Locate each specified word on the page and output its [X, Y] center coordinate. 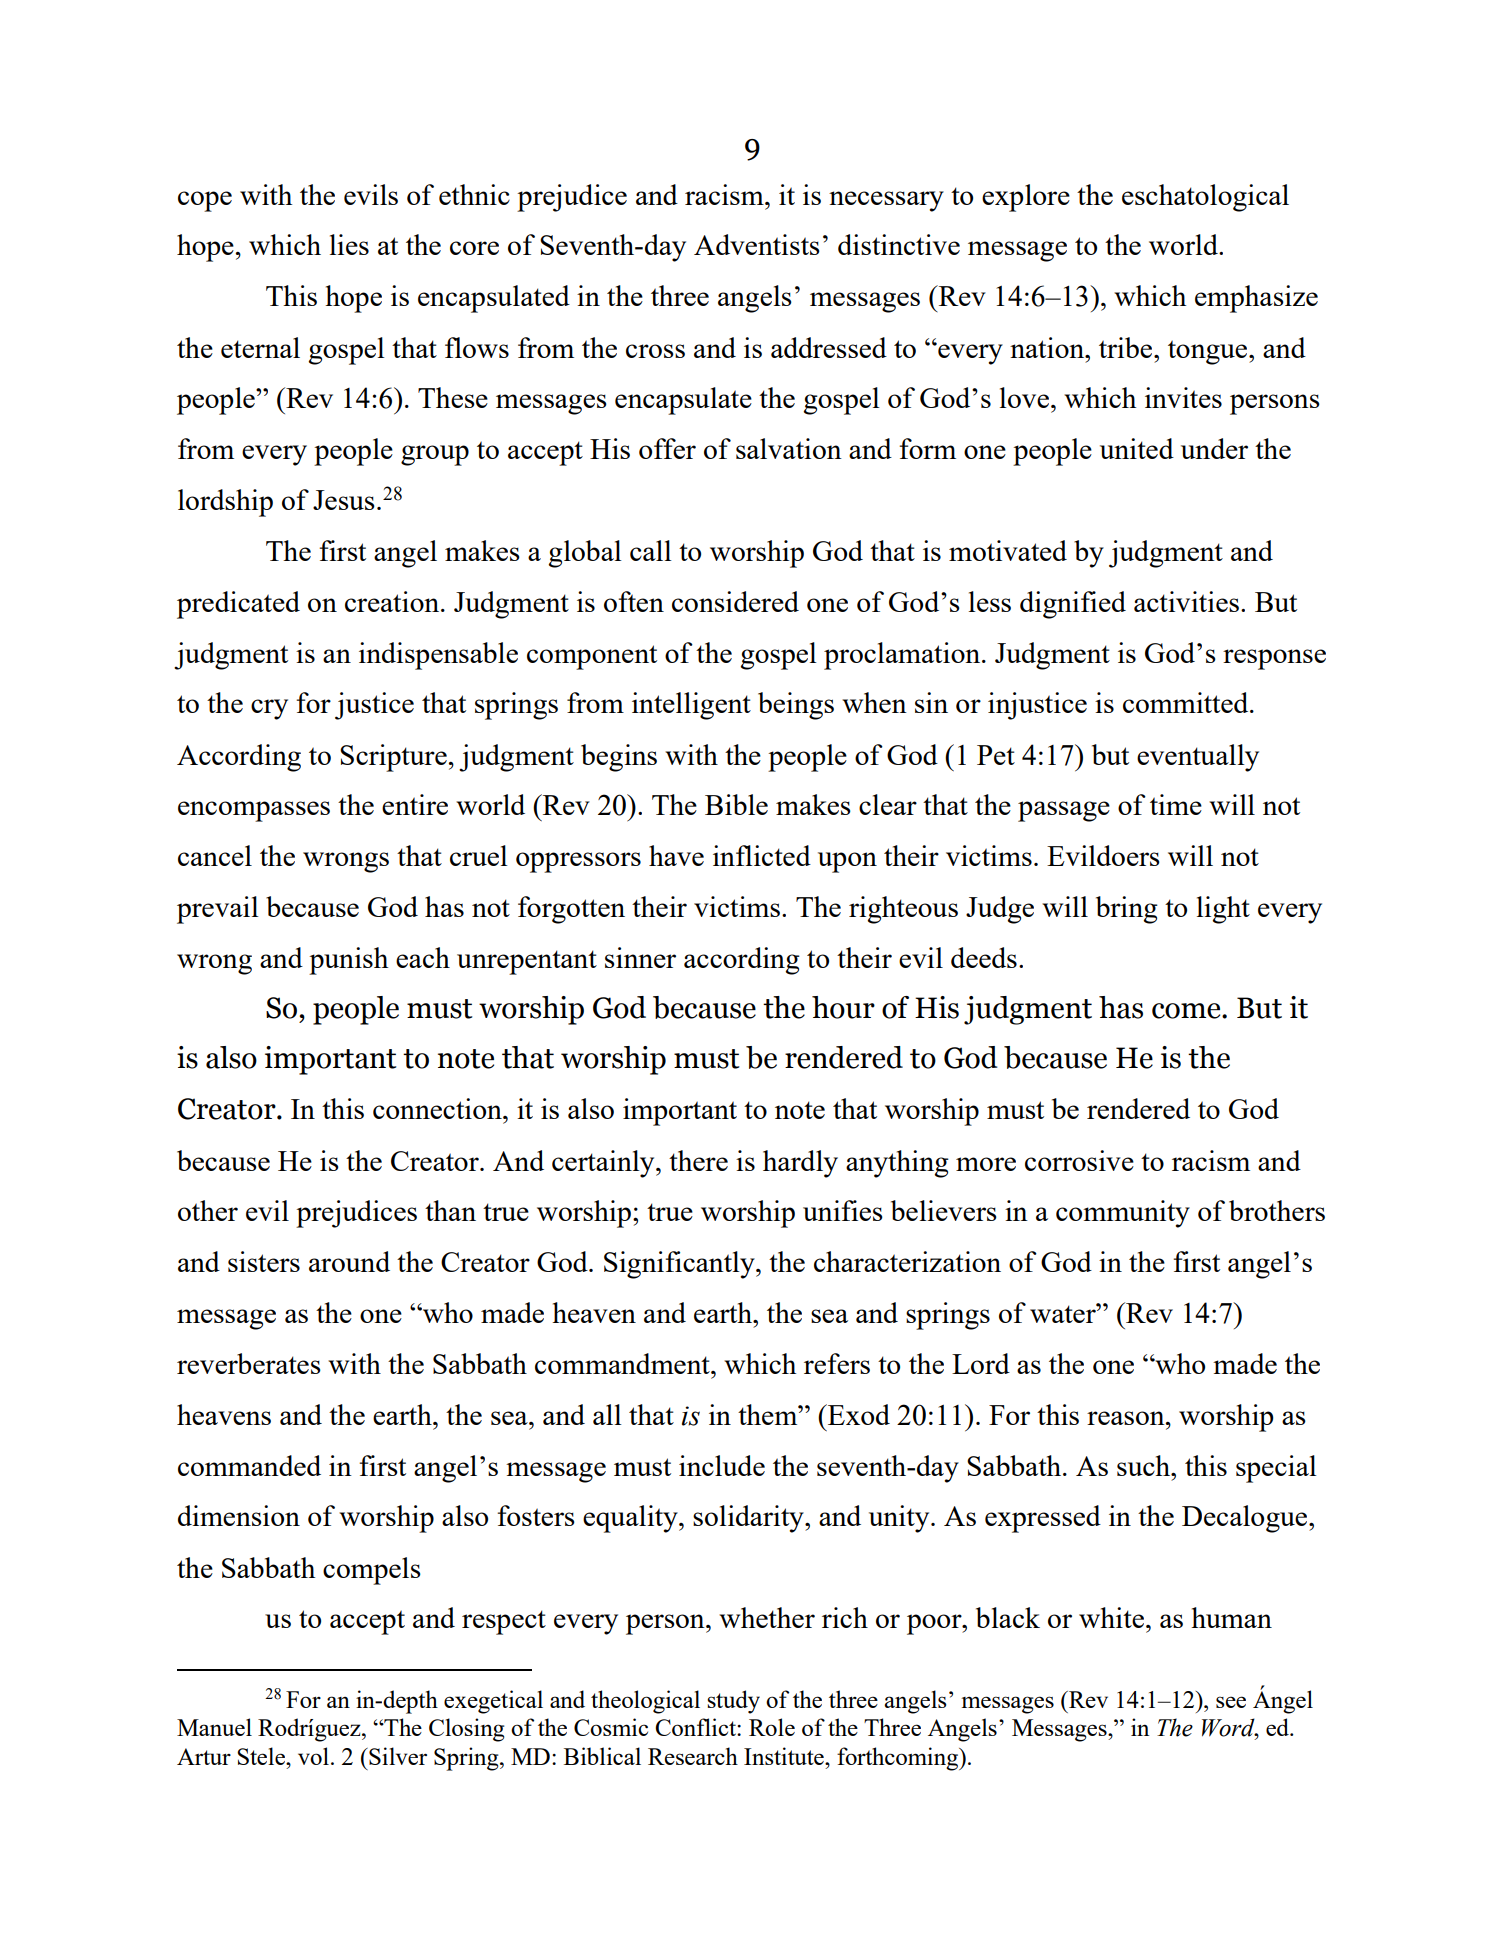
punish [348, 961]
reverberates [249, 1363]
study [733, 1702]
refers [837, 1363]
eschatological [1205, 198]
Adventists [757, 244]
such [1145, 1465]
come [1187, 1011]
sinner [640, 957]
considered [735, 601]
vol [313, 1756]
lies [349, 244]
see [1231, 1702]
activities [1186, 601]
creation [393, 601]
